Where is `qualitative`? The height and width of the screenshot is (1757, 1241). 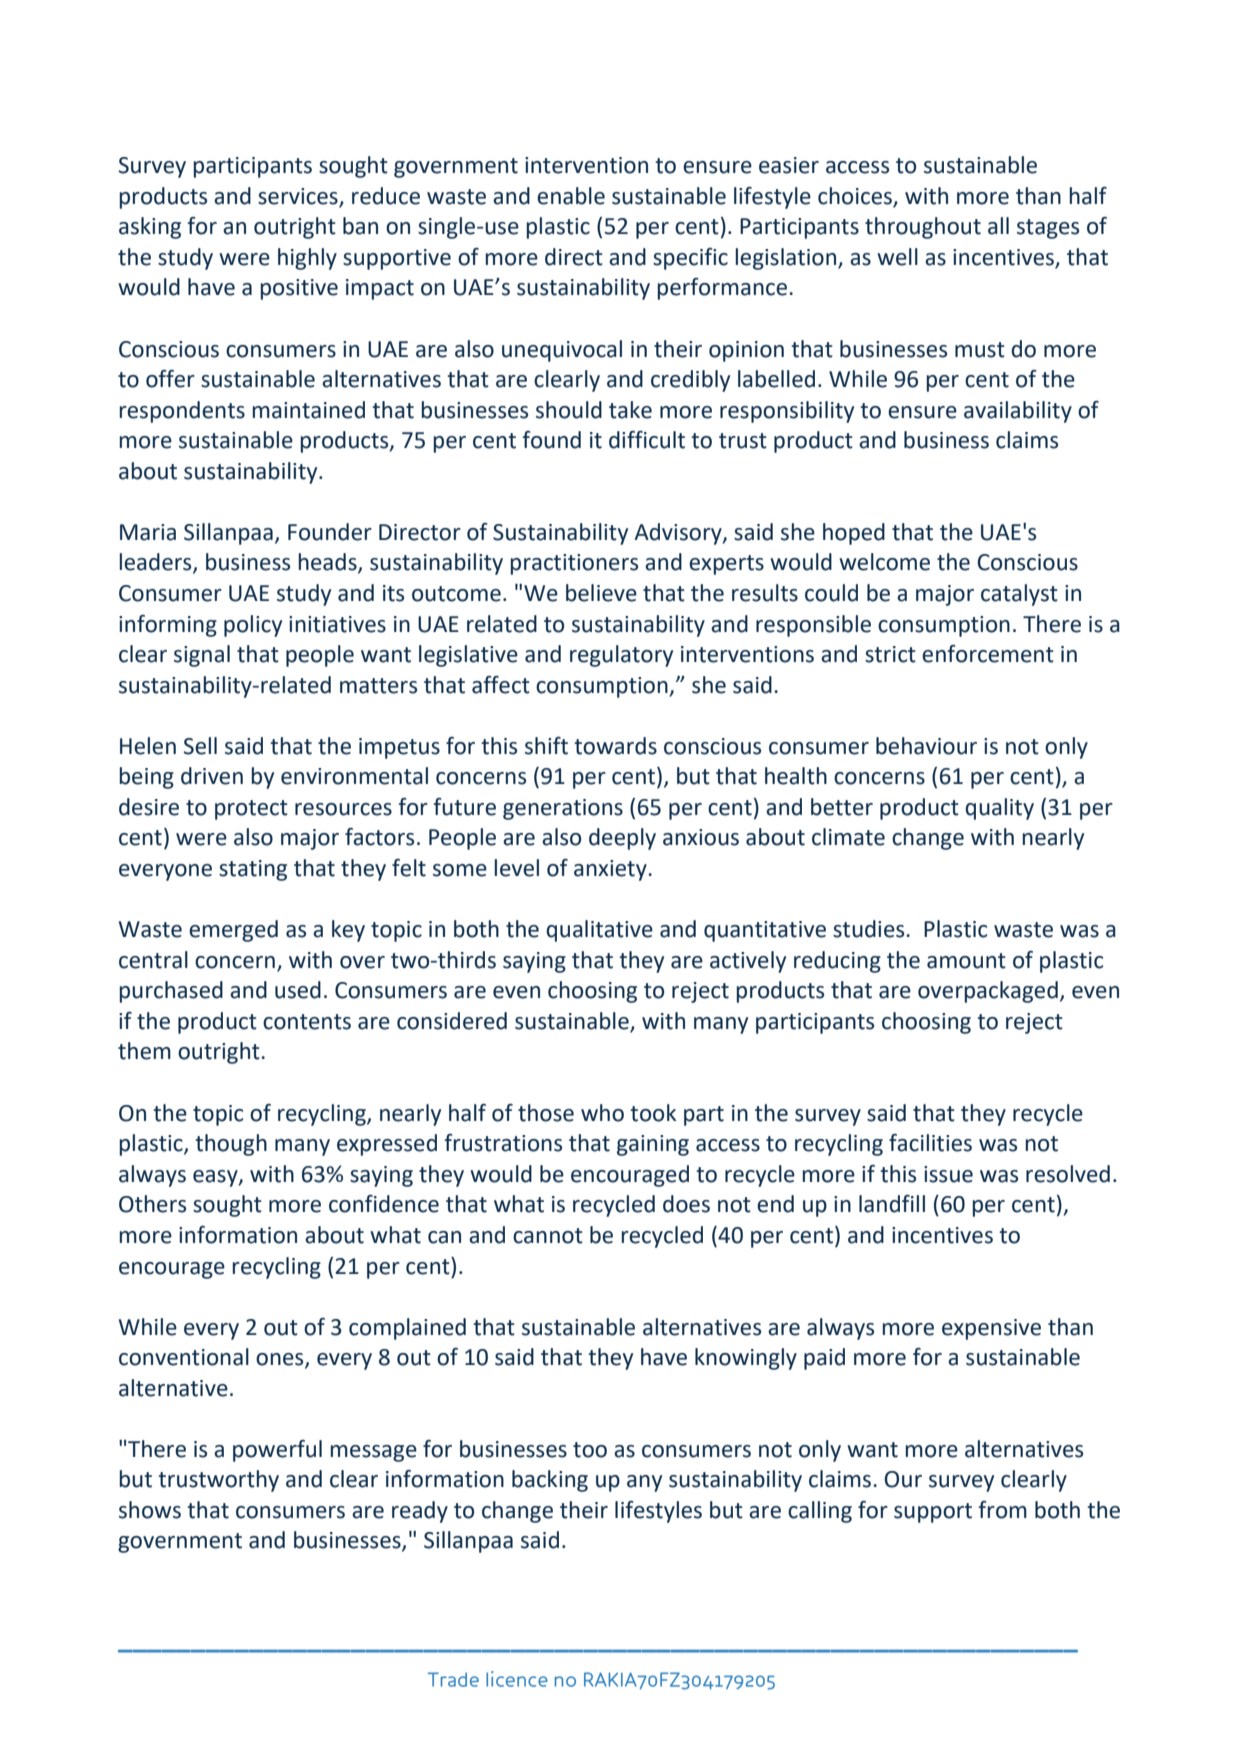 qualitative is located at coordinates (599, 931).
